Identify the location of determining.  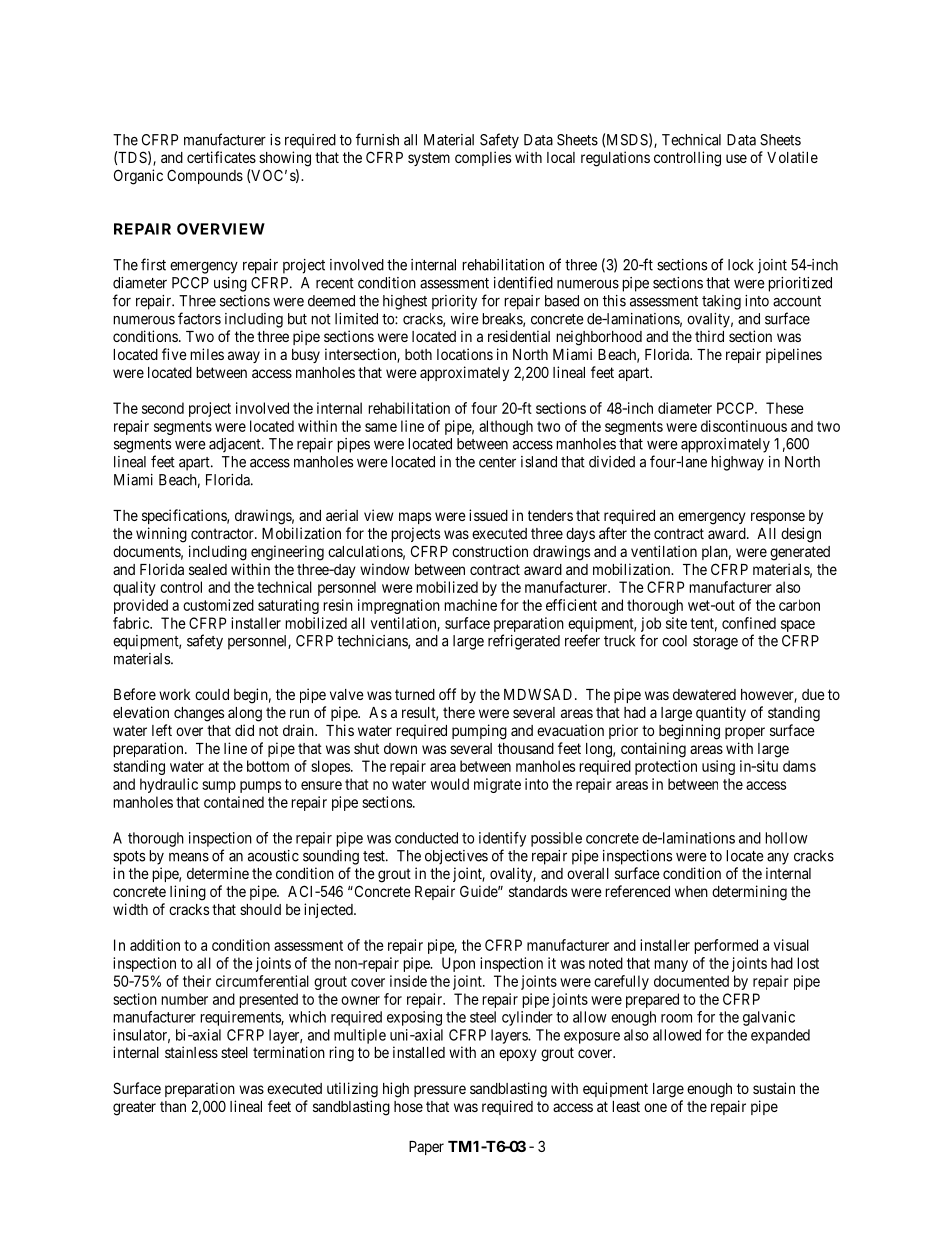
(749, 893).
